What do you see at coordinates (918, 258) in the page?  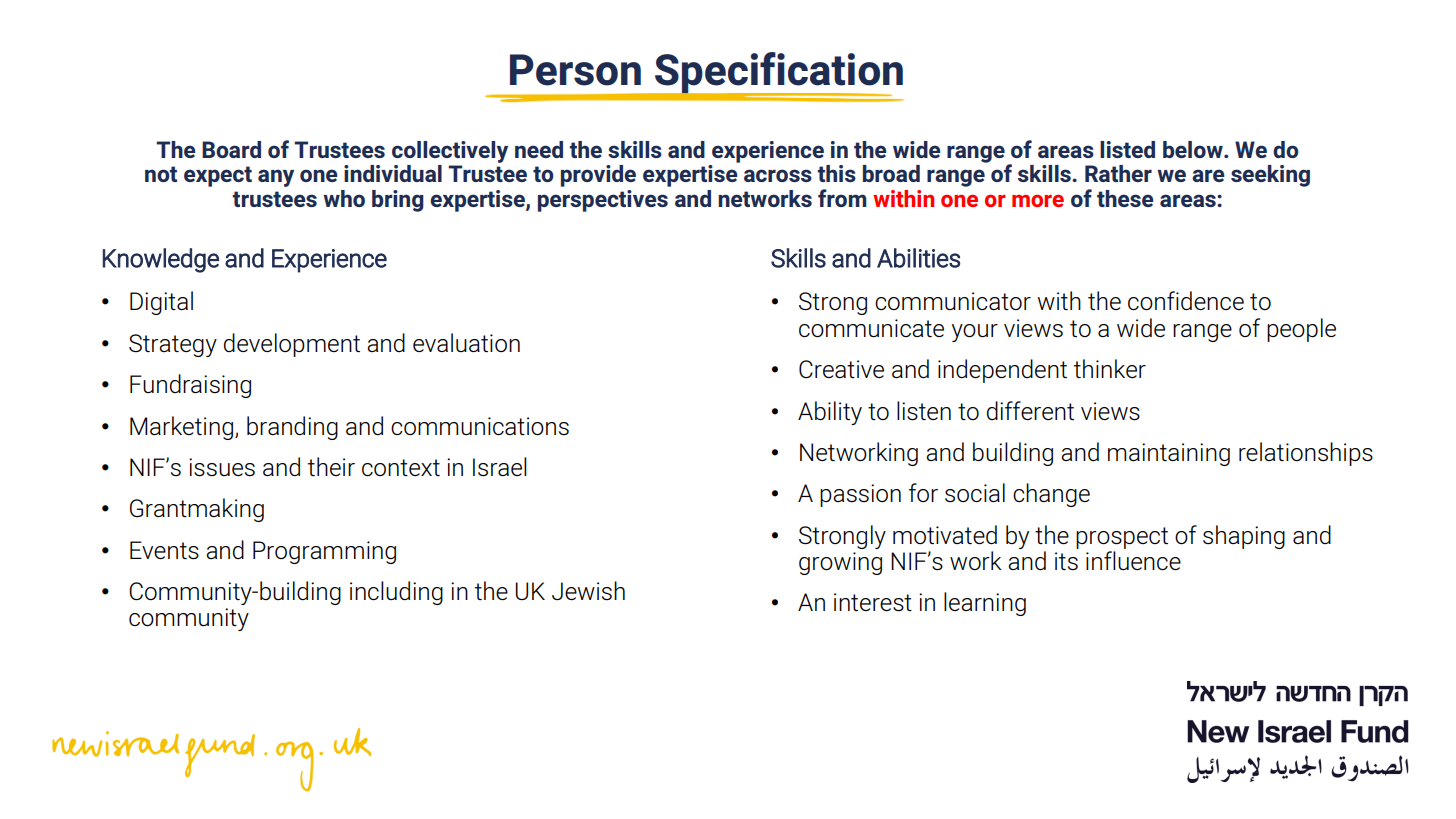 I see `Abilities` at bounding box center [918, 258].
